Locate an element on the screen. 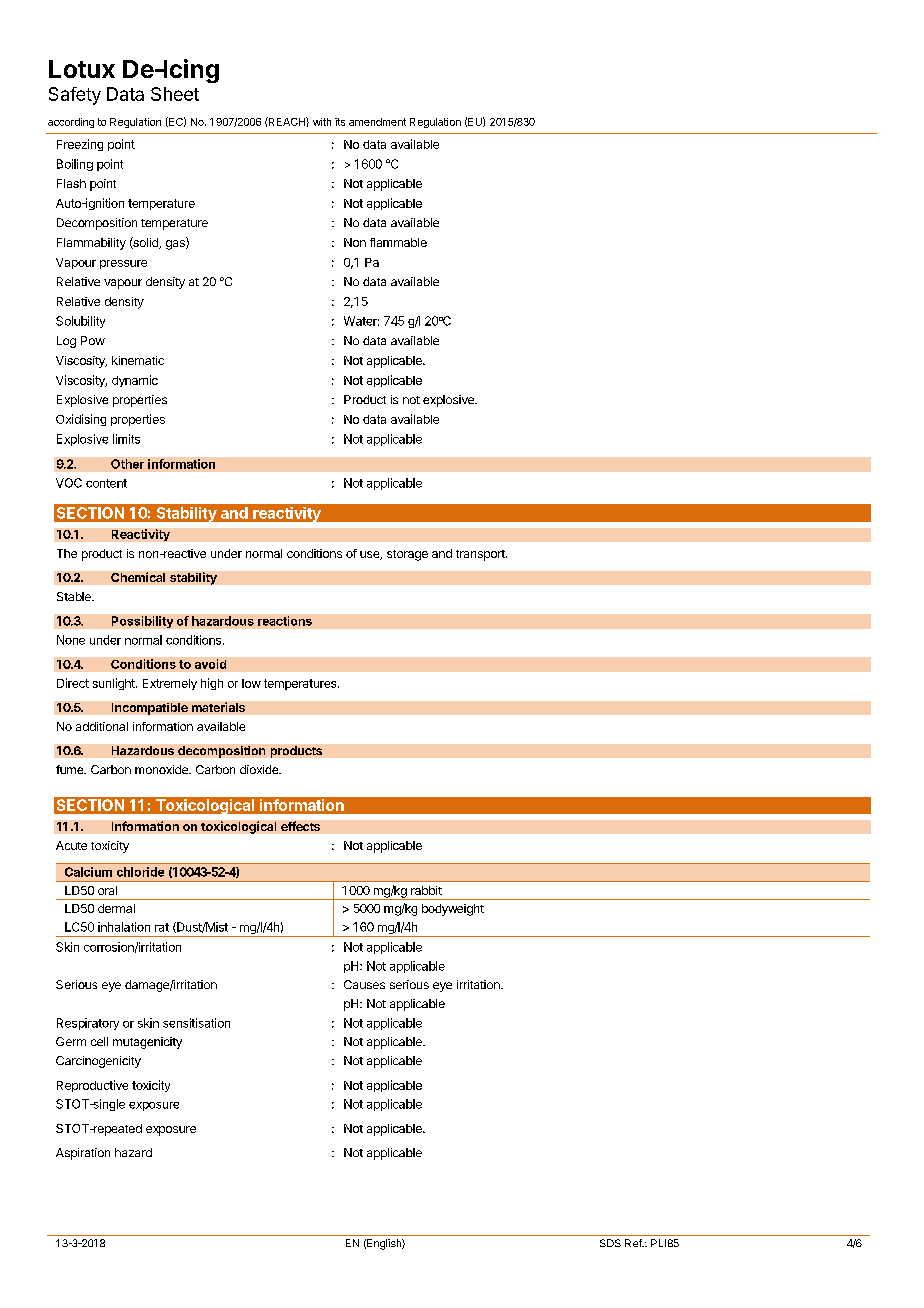 This screenshot has height=1308, width=924. amendment is located at coordinates (377, 122).
